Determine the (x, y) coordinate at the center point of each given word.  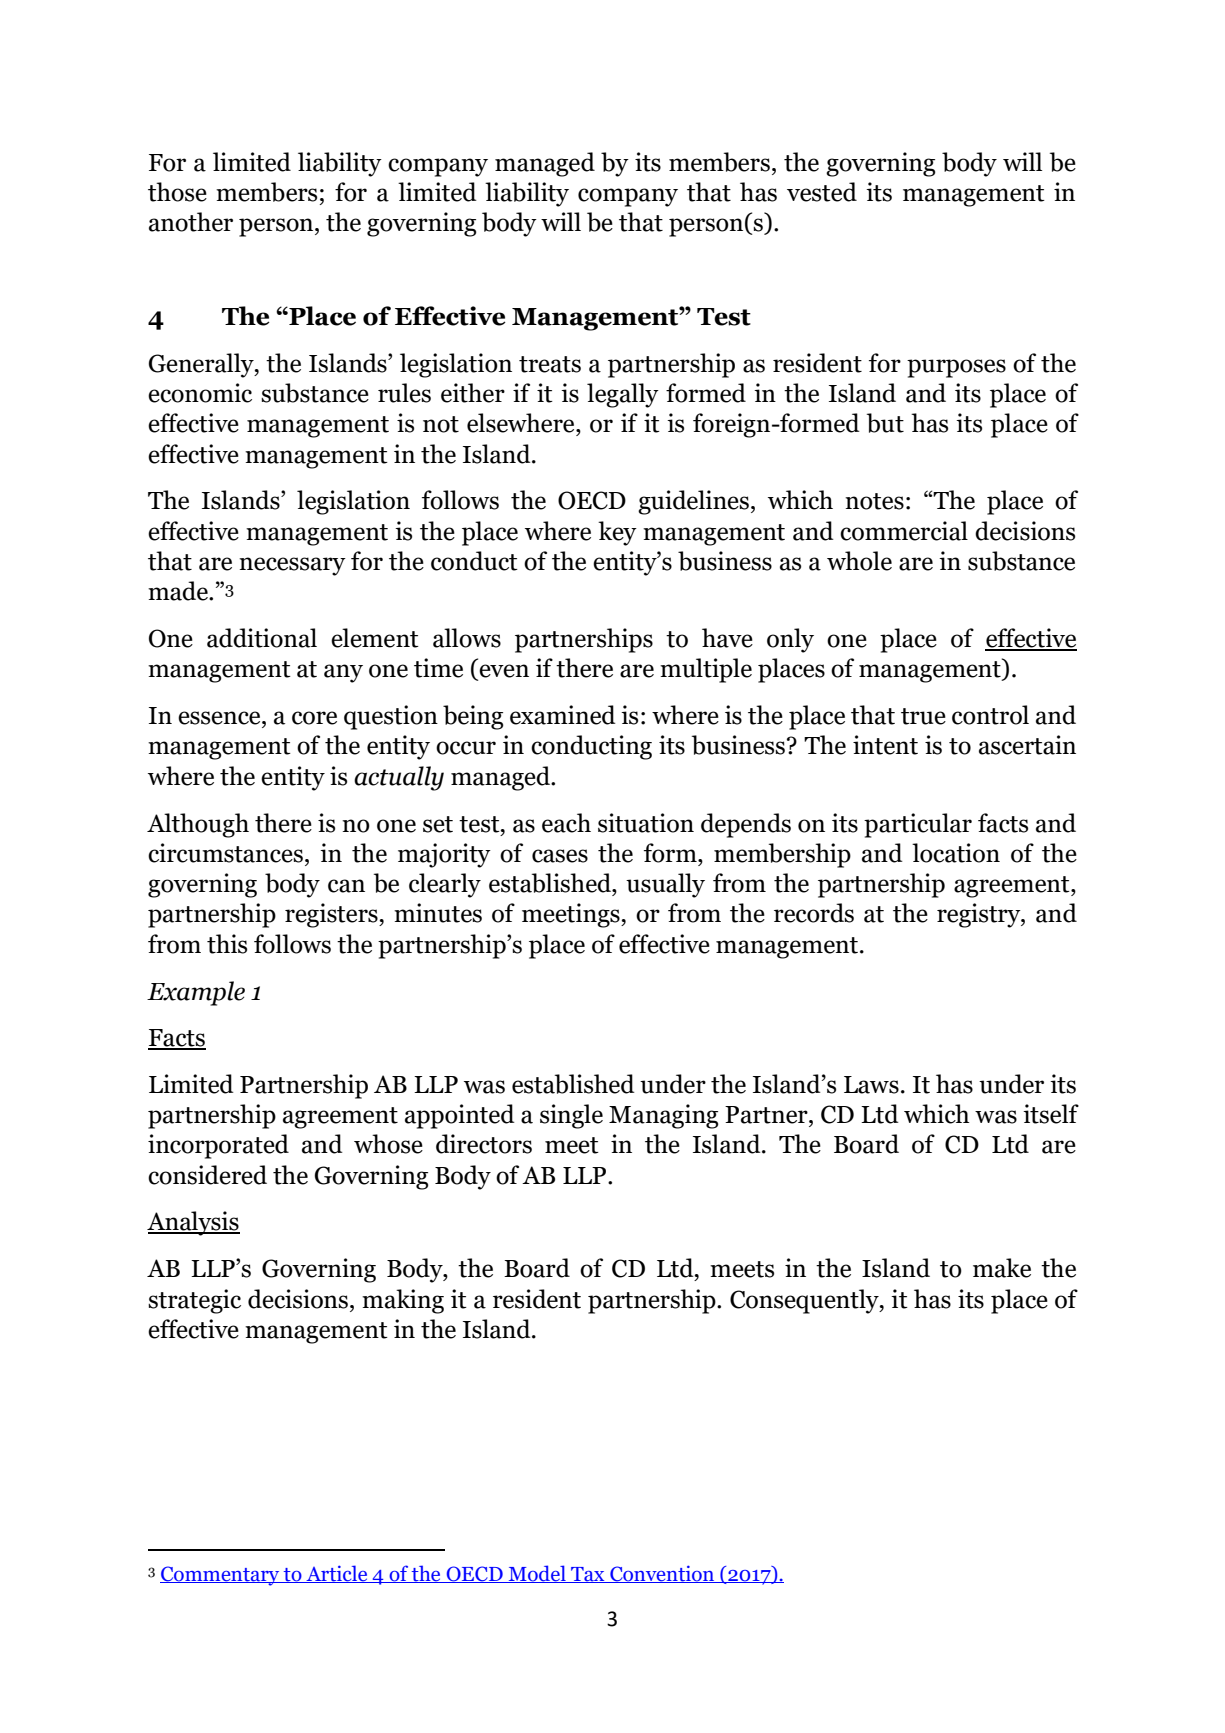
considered (207, 1175)
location (956, 853)
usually (665, 885)
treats (550, 364)
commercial (904, 531)
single (571, 1116)
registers (332, 915)
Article (337, 1574)
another (191, 222)
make (1002, 1268)
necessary (292, 566)
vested (822, 192)
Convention (662, 1574)
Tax (588, 1575)
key (617, 533)
